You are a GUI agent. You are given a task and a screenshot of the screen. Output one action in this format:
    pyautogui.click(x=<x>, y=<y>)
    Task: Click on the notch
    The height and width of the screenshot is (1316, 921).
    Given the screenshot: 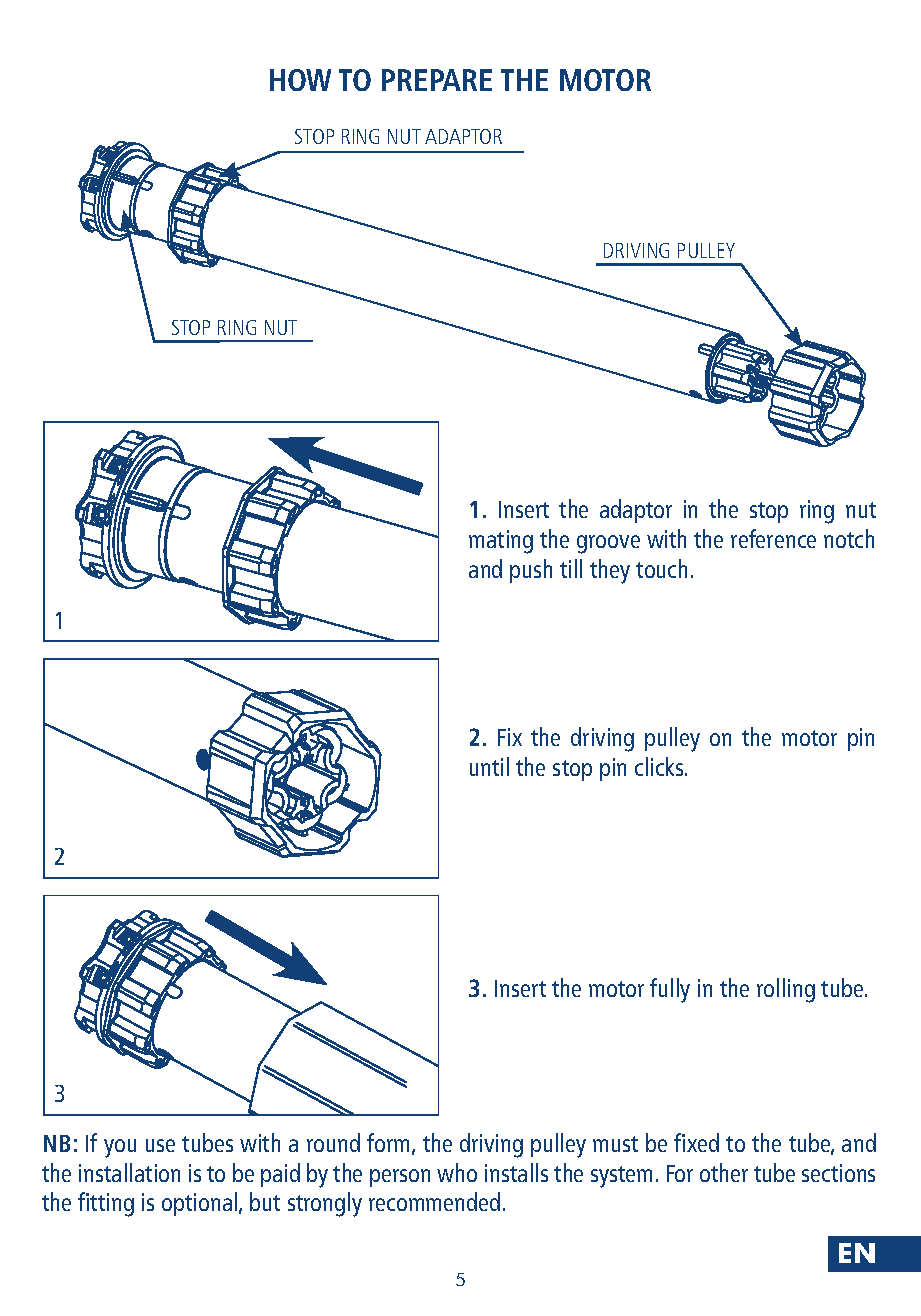 What is the action you would take?
    pyautogui.click(x=849, y=538)
